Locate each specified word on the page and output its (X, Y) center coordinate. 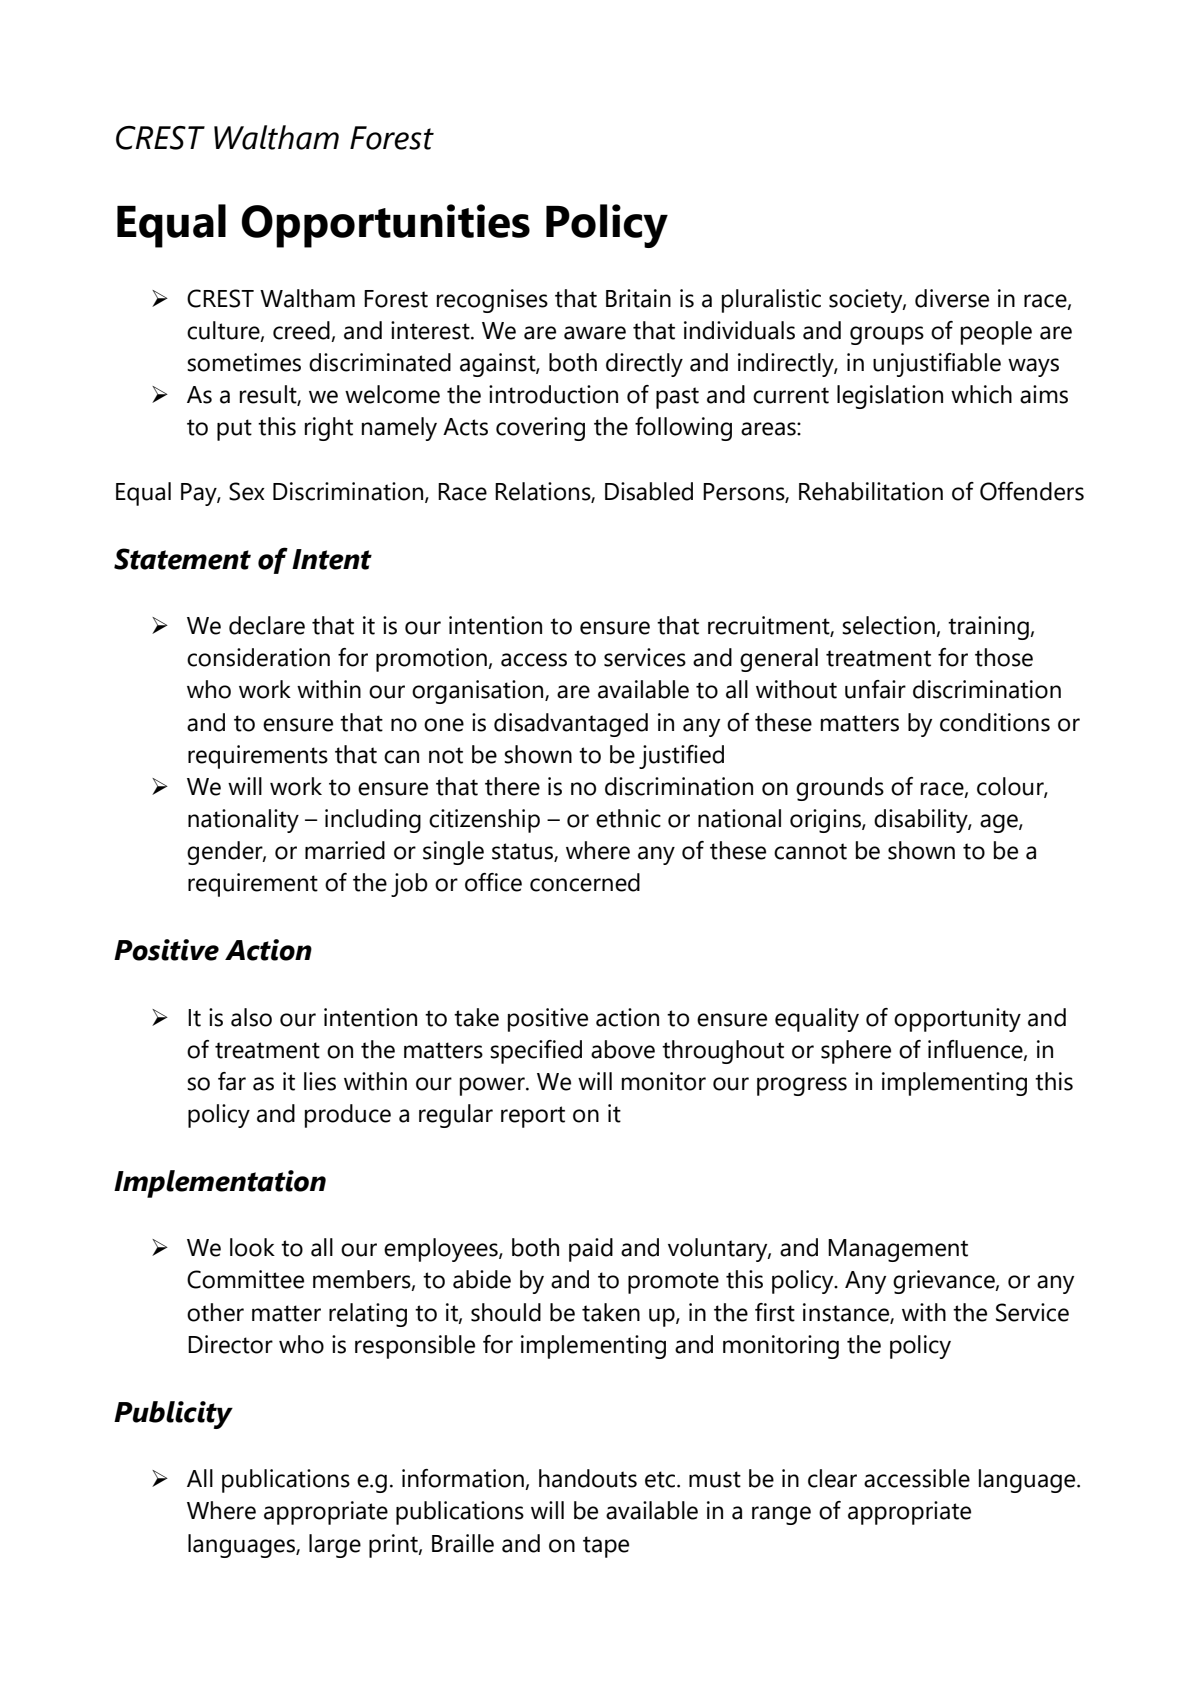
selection (889, 626)
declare (267, 625)
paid (591, 1250)
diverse (952, 298)
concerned (585, 882)
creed (302, 331)
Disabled (649, 491)
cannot (810, 851)
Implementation (220, 1184)
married (345, 850)
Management (898, 1250)
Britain (638, 298)
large (335, 1546)
